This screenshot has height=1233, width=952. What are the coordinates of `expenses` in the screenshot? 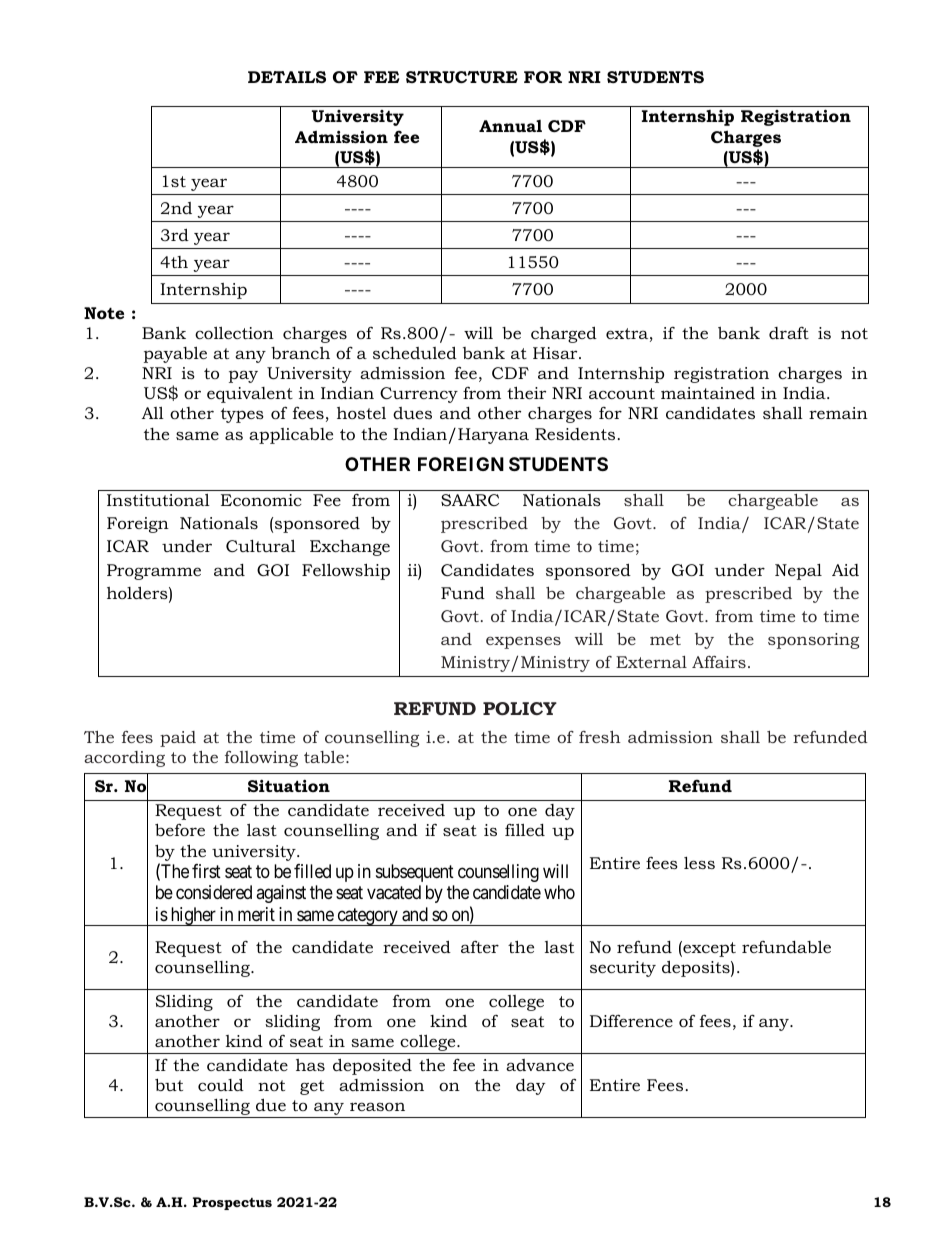 It's located at (523, 642).
